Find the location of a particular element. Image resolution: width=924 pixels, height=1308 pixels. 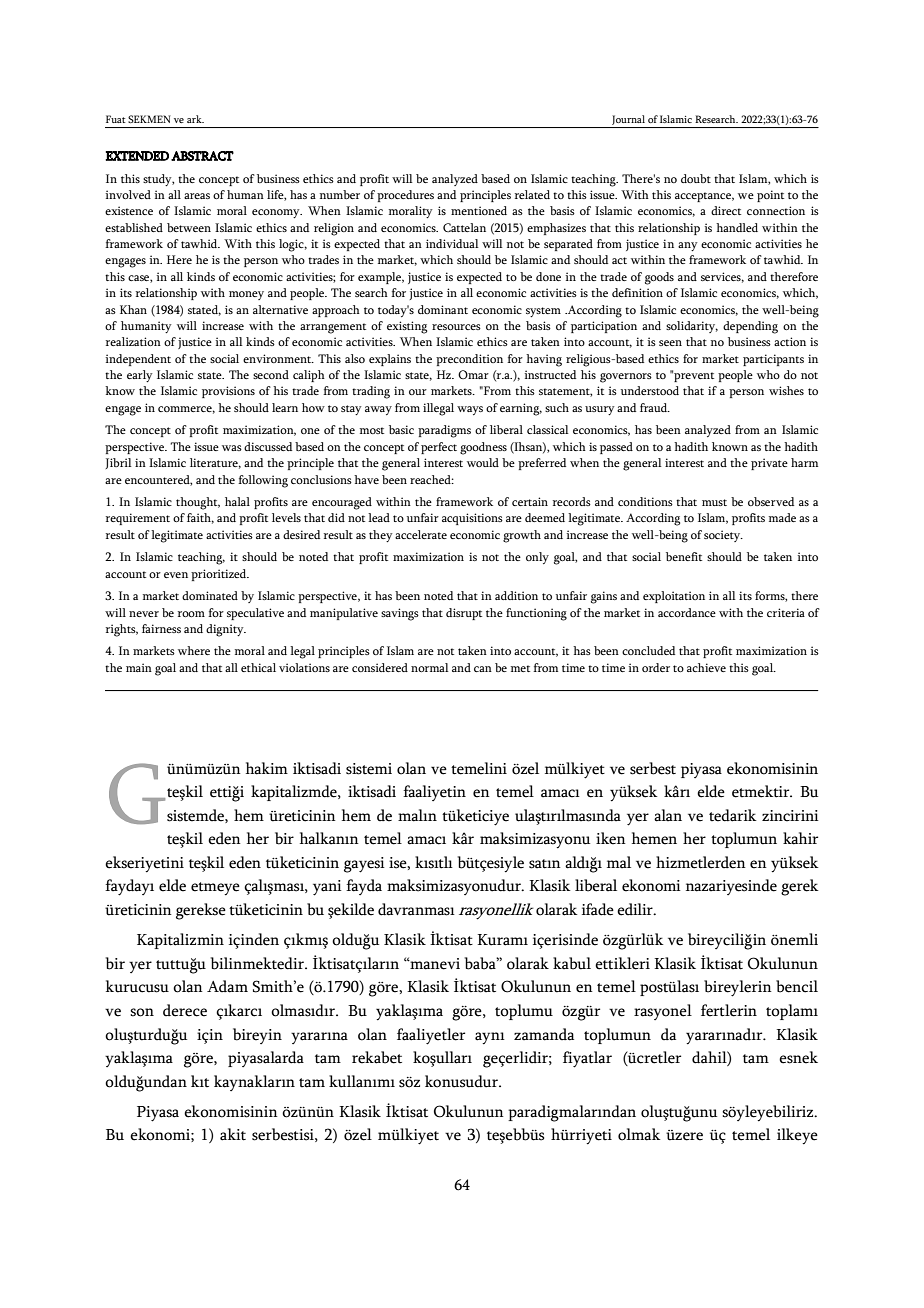

society is located at coordinates (723, 536).
